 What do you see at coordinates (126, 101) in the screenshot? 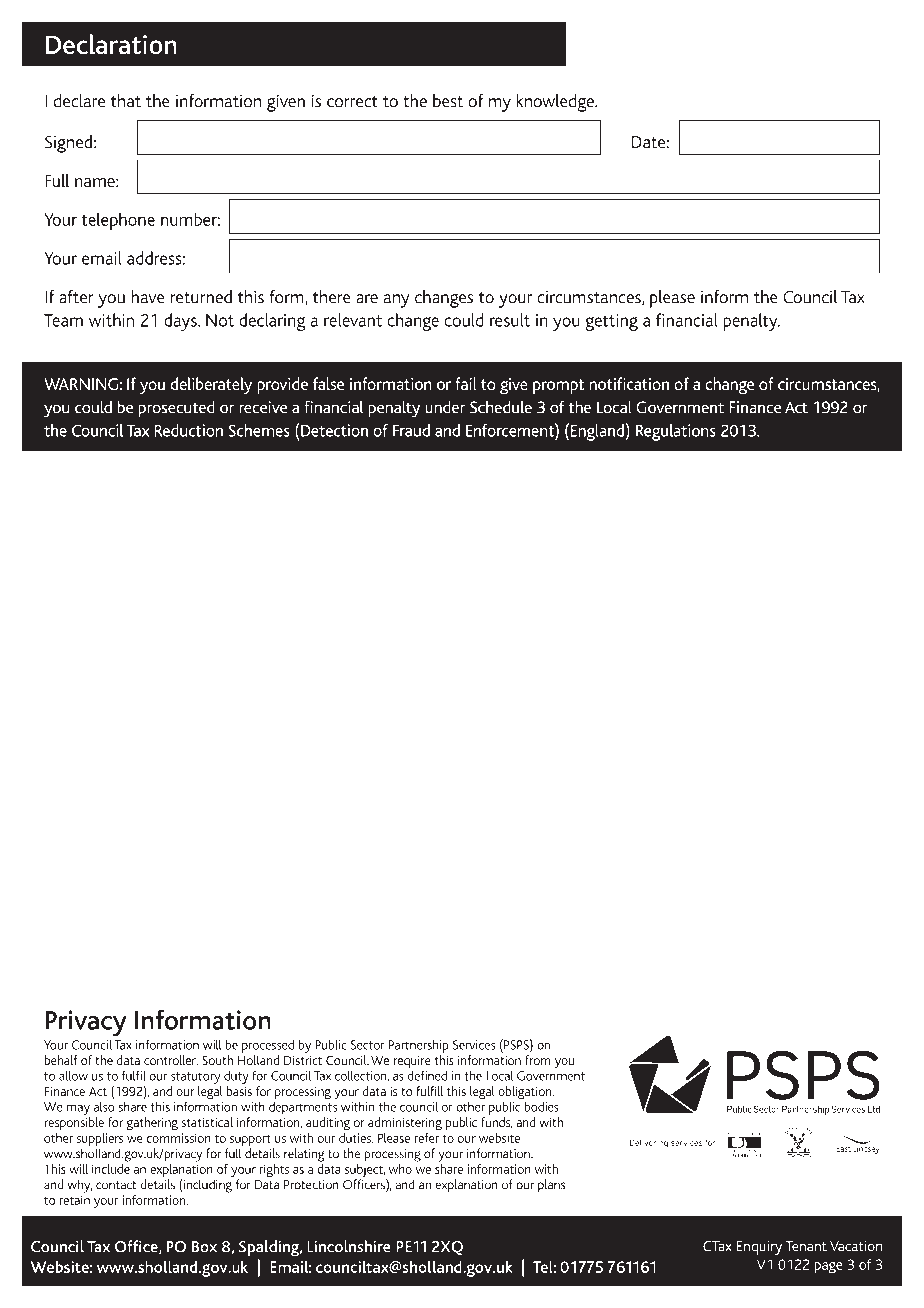
I see `that` at bounding box center [126, 101].
